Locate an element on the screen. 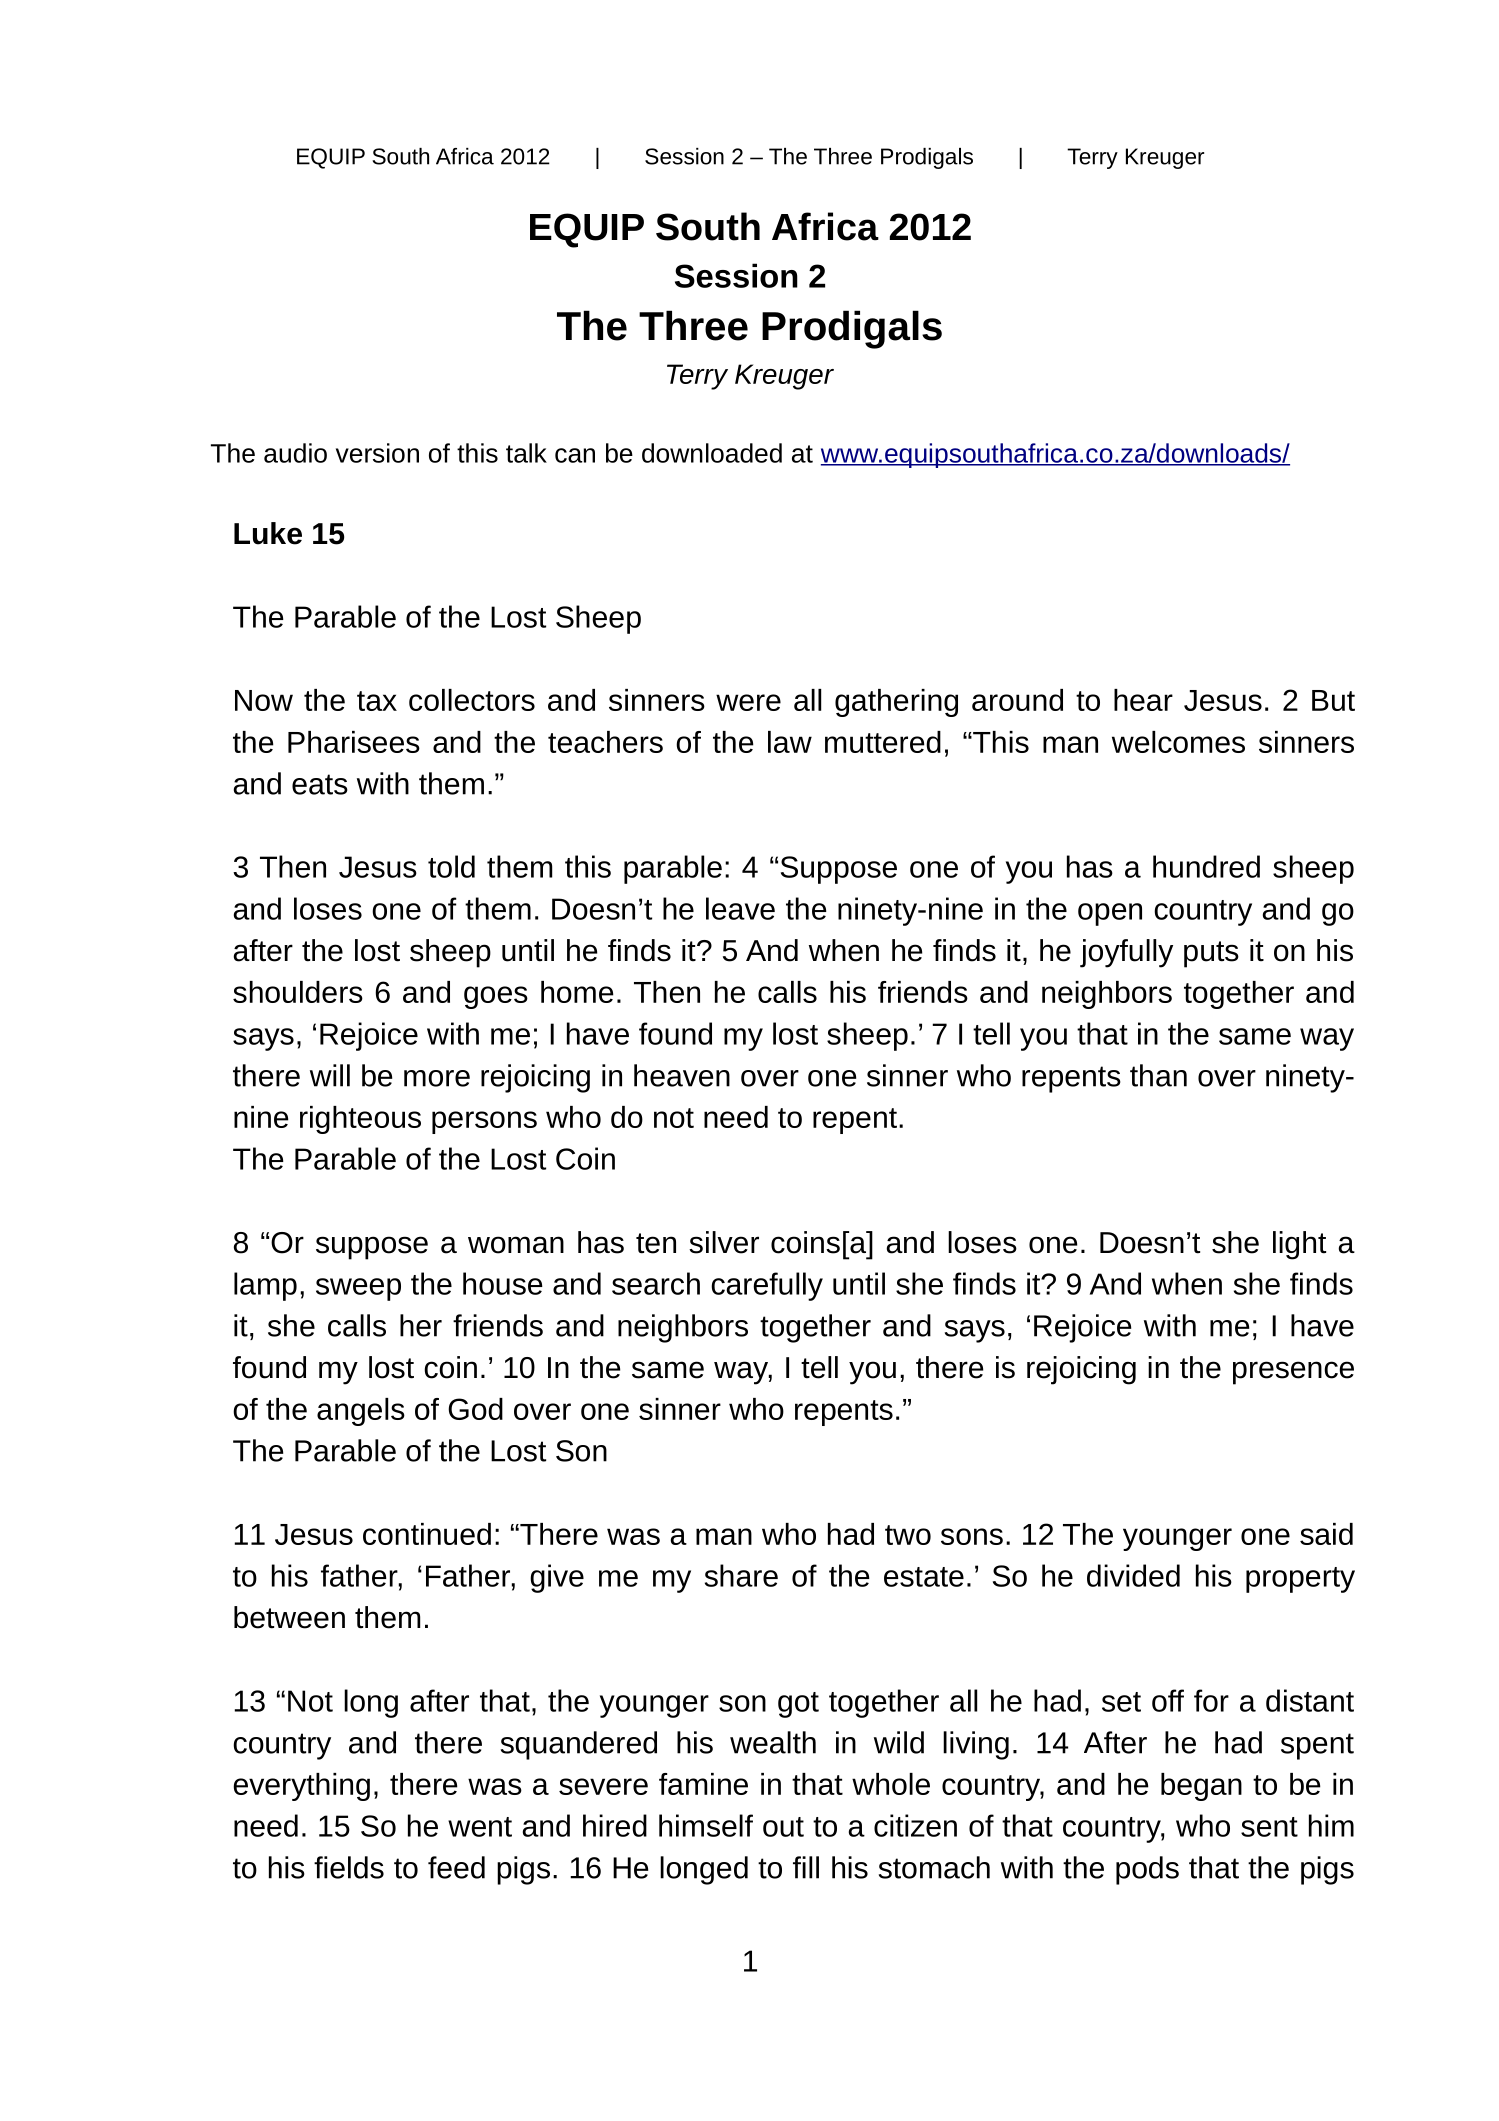 The width and height of the screenshot is (1499, 2121). more is located at coordinates (437, 1078).
